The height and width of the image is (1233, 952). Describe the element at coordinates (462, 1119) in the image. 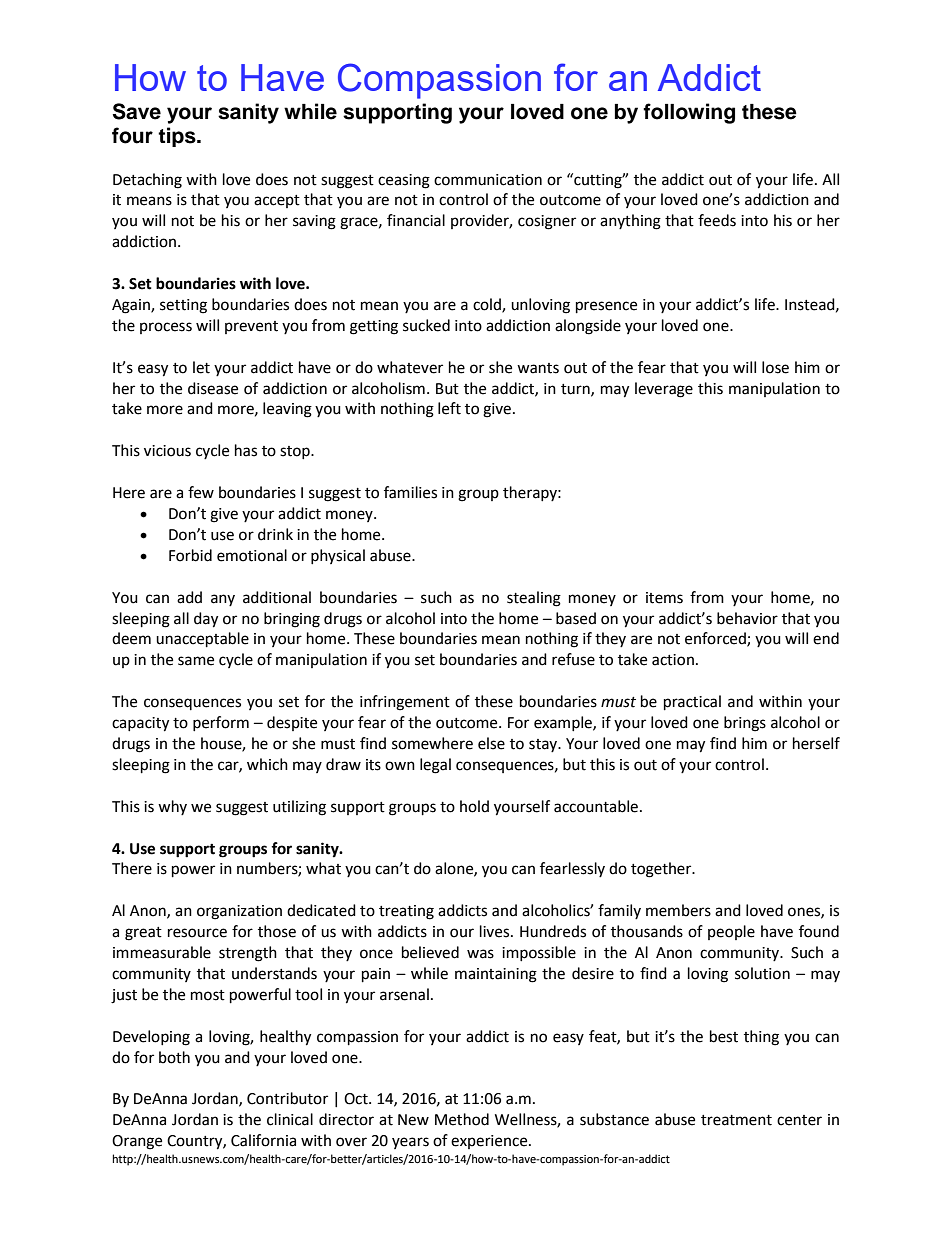

I see `Method` at that location.
